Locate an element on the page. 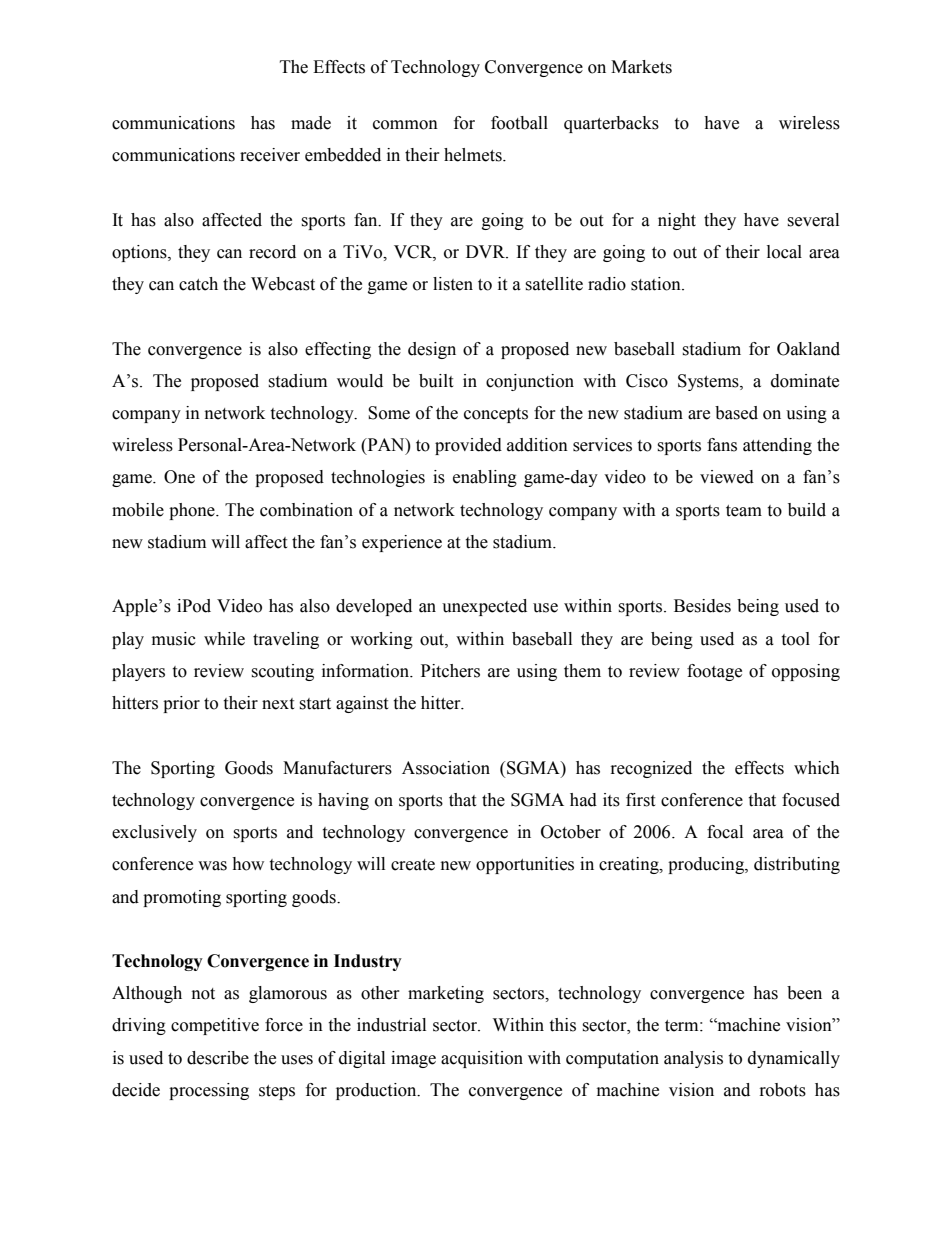 This image has height=1233, width=952. opportunities is located at coordinates (525, 865).
